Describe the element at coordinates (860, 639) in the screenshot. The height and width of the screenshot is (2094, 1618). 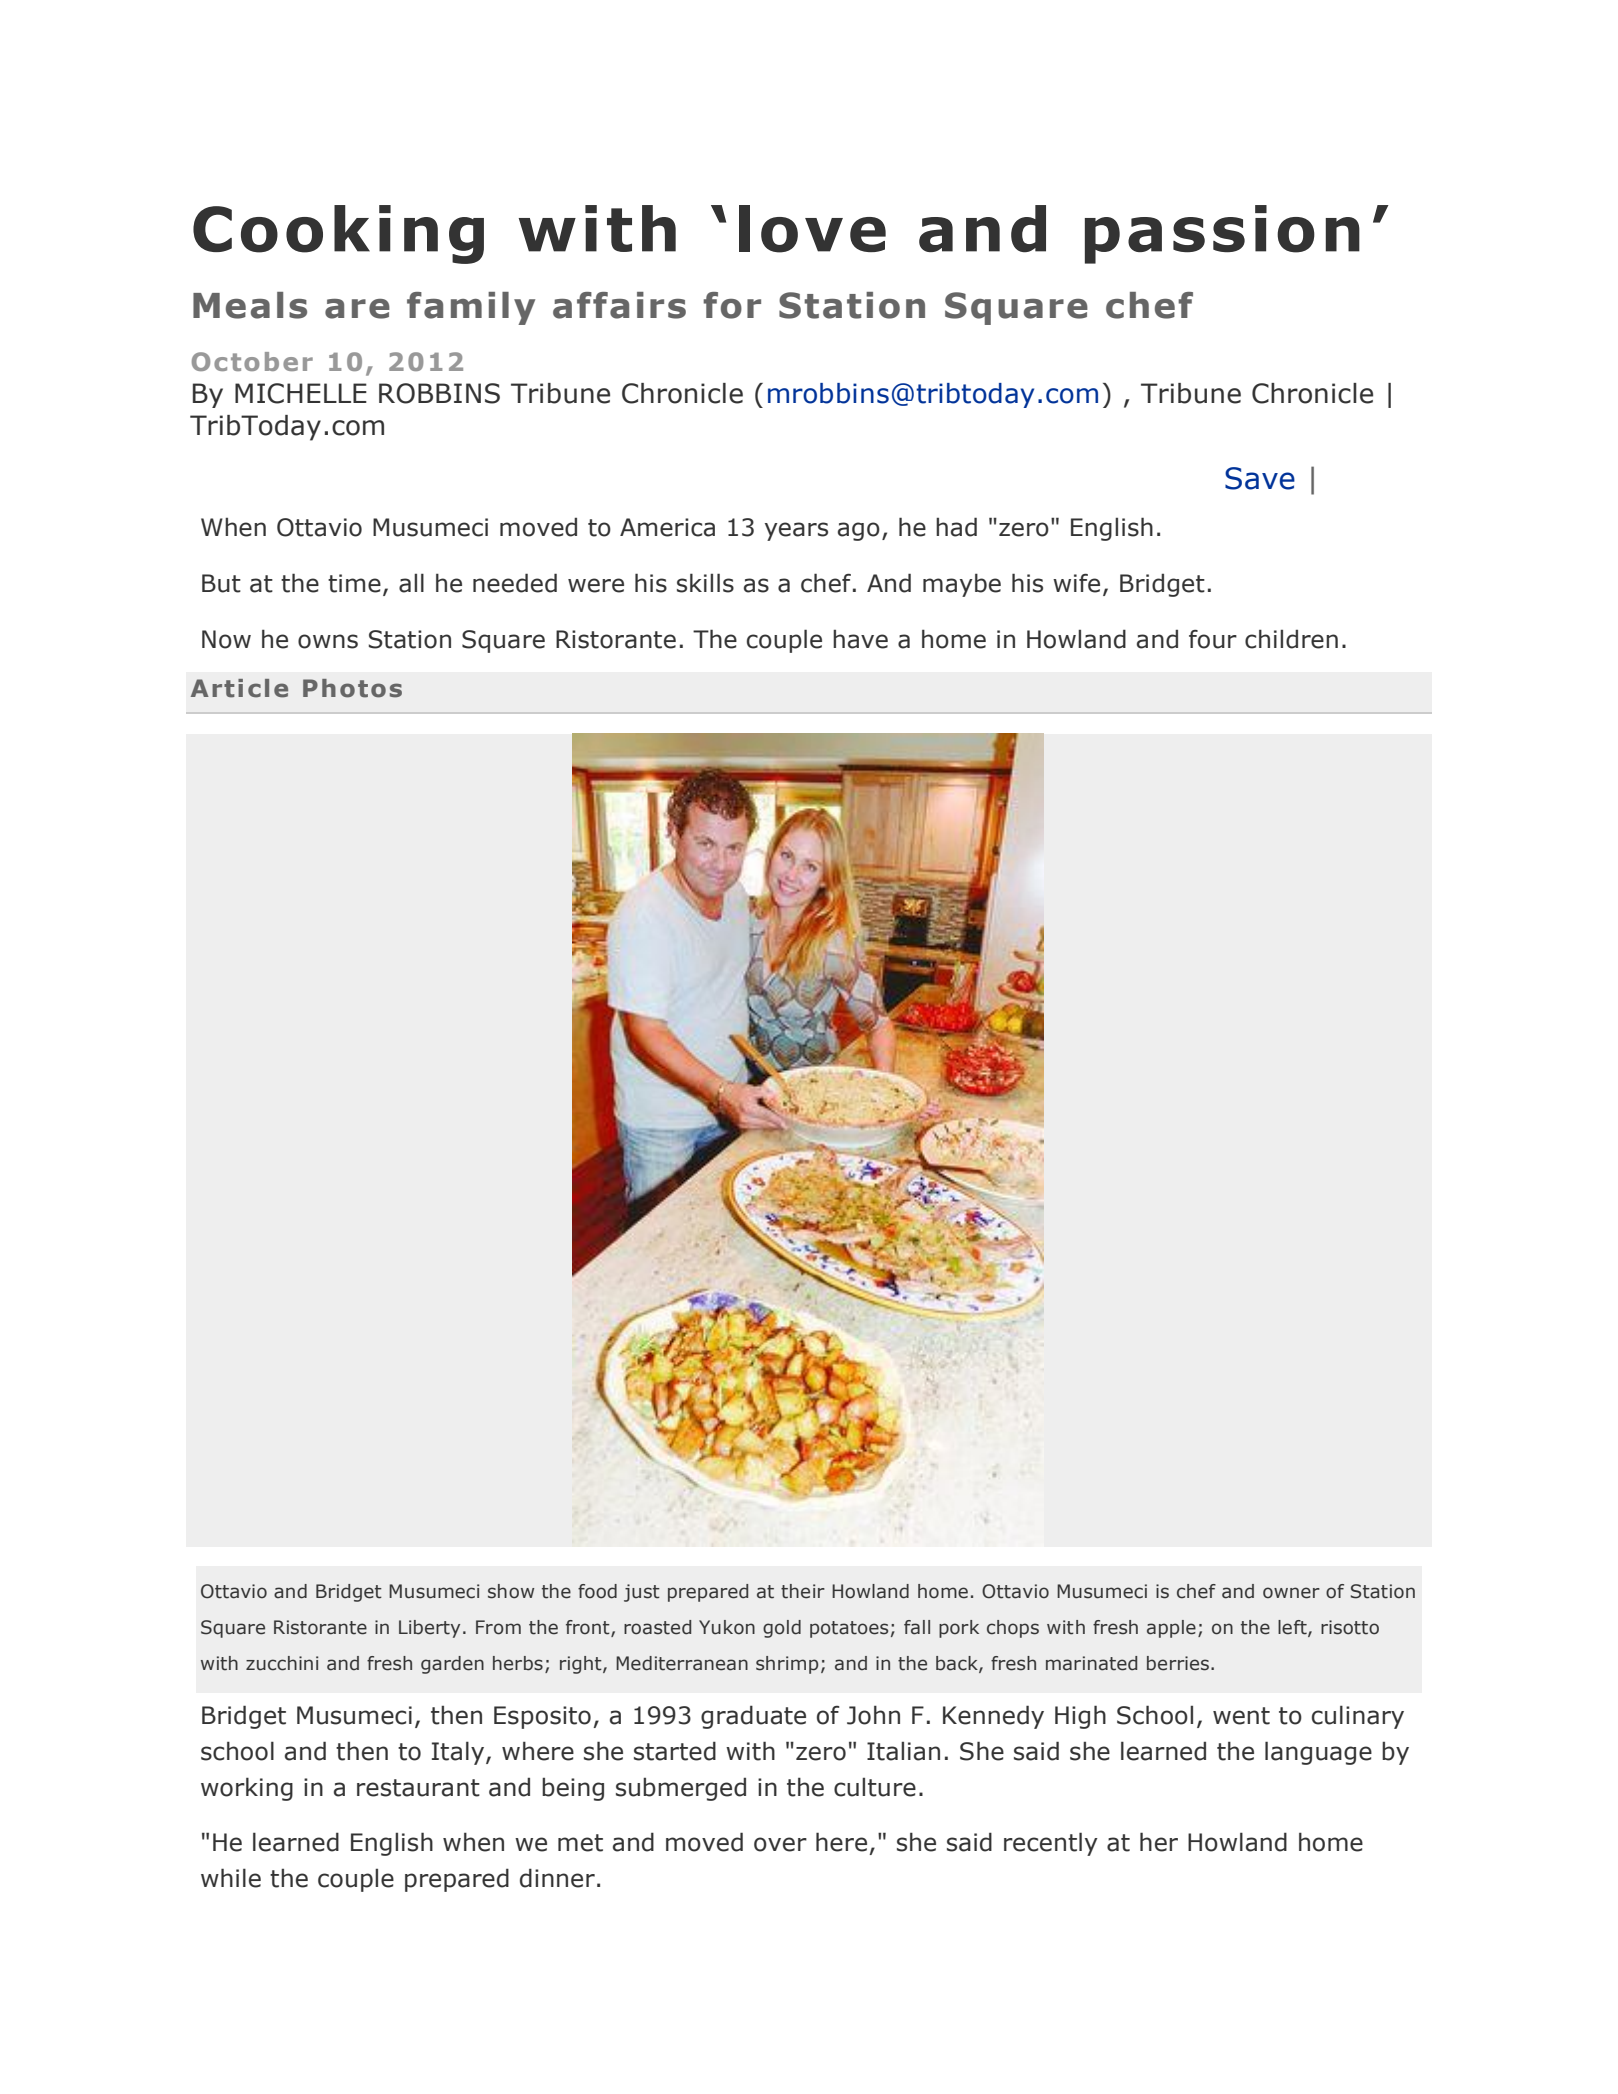
I see `have` at that location.
